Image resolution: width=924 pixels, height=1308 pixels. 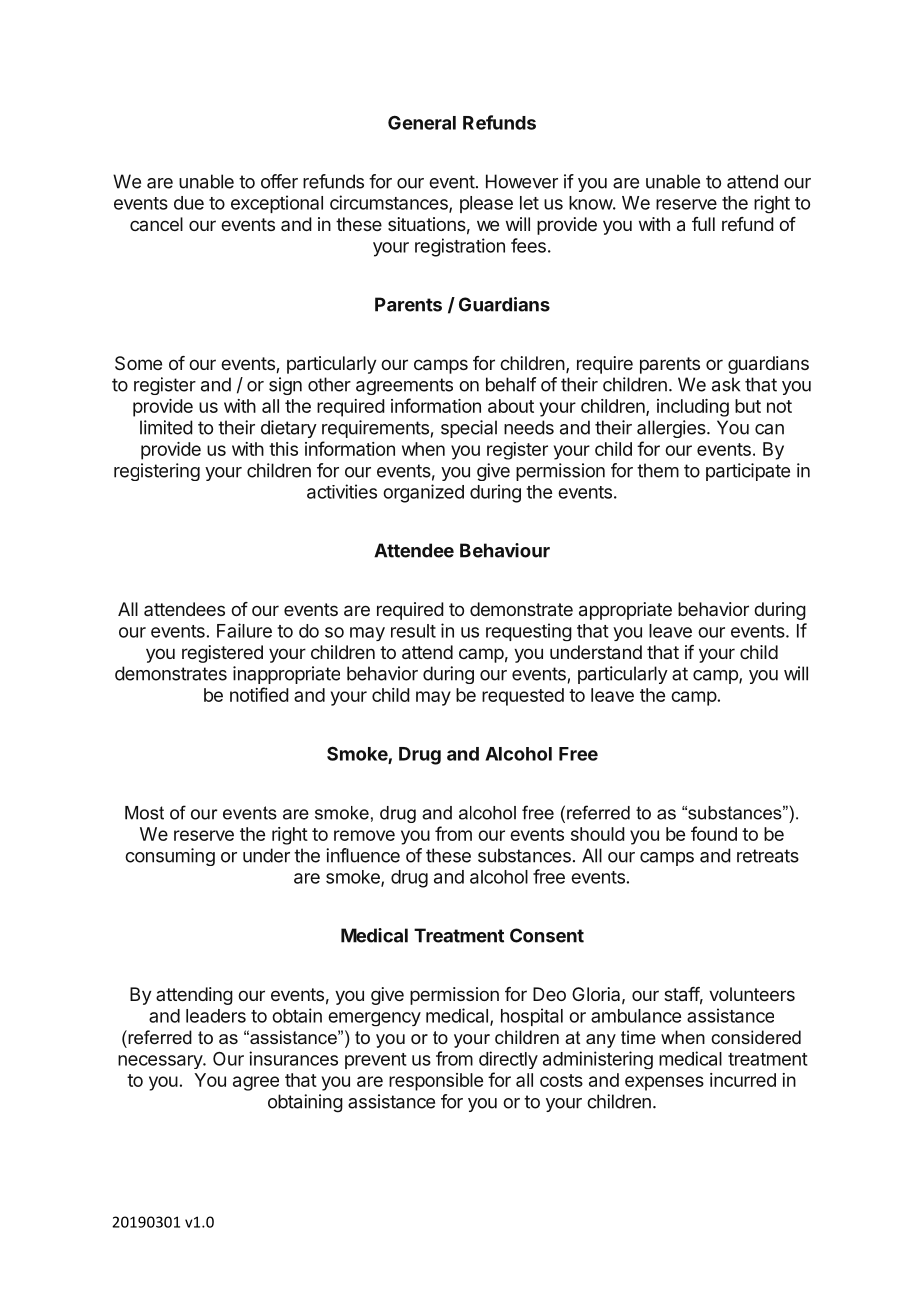 What do you see at coordinates (170, 857) in the screenshot?
I see `consuming` at bounding box center [170, 857].
